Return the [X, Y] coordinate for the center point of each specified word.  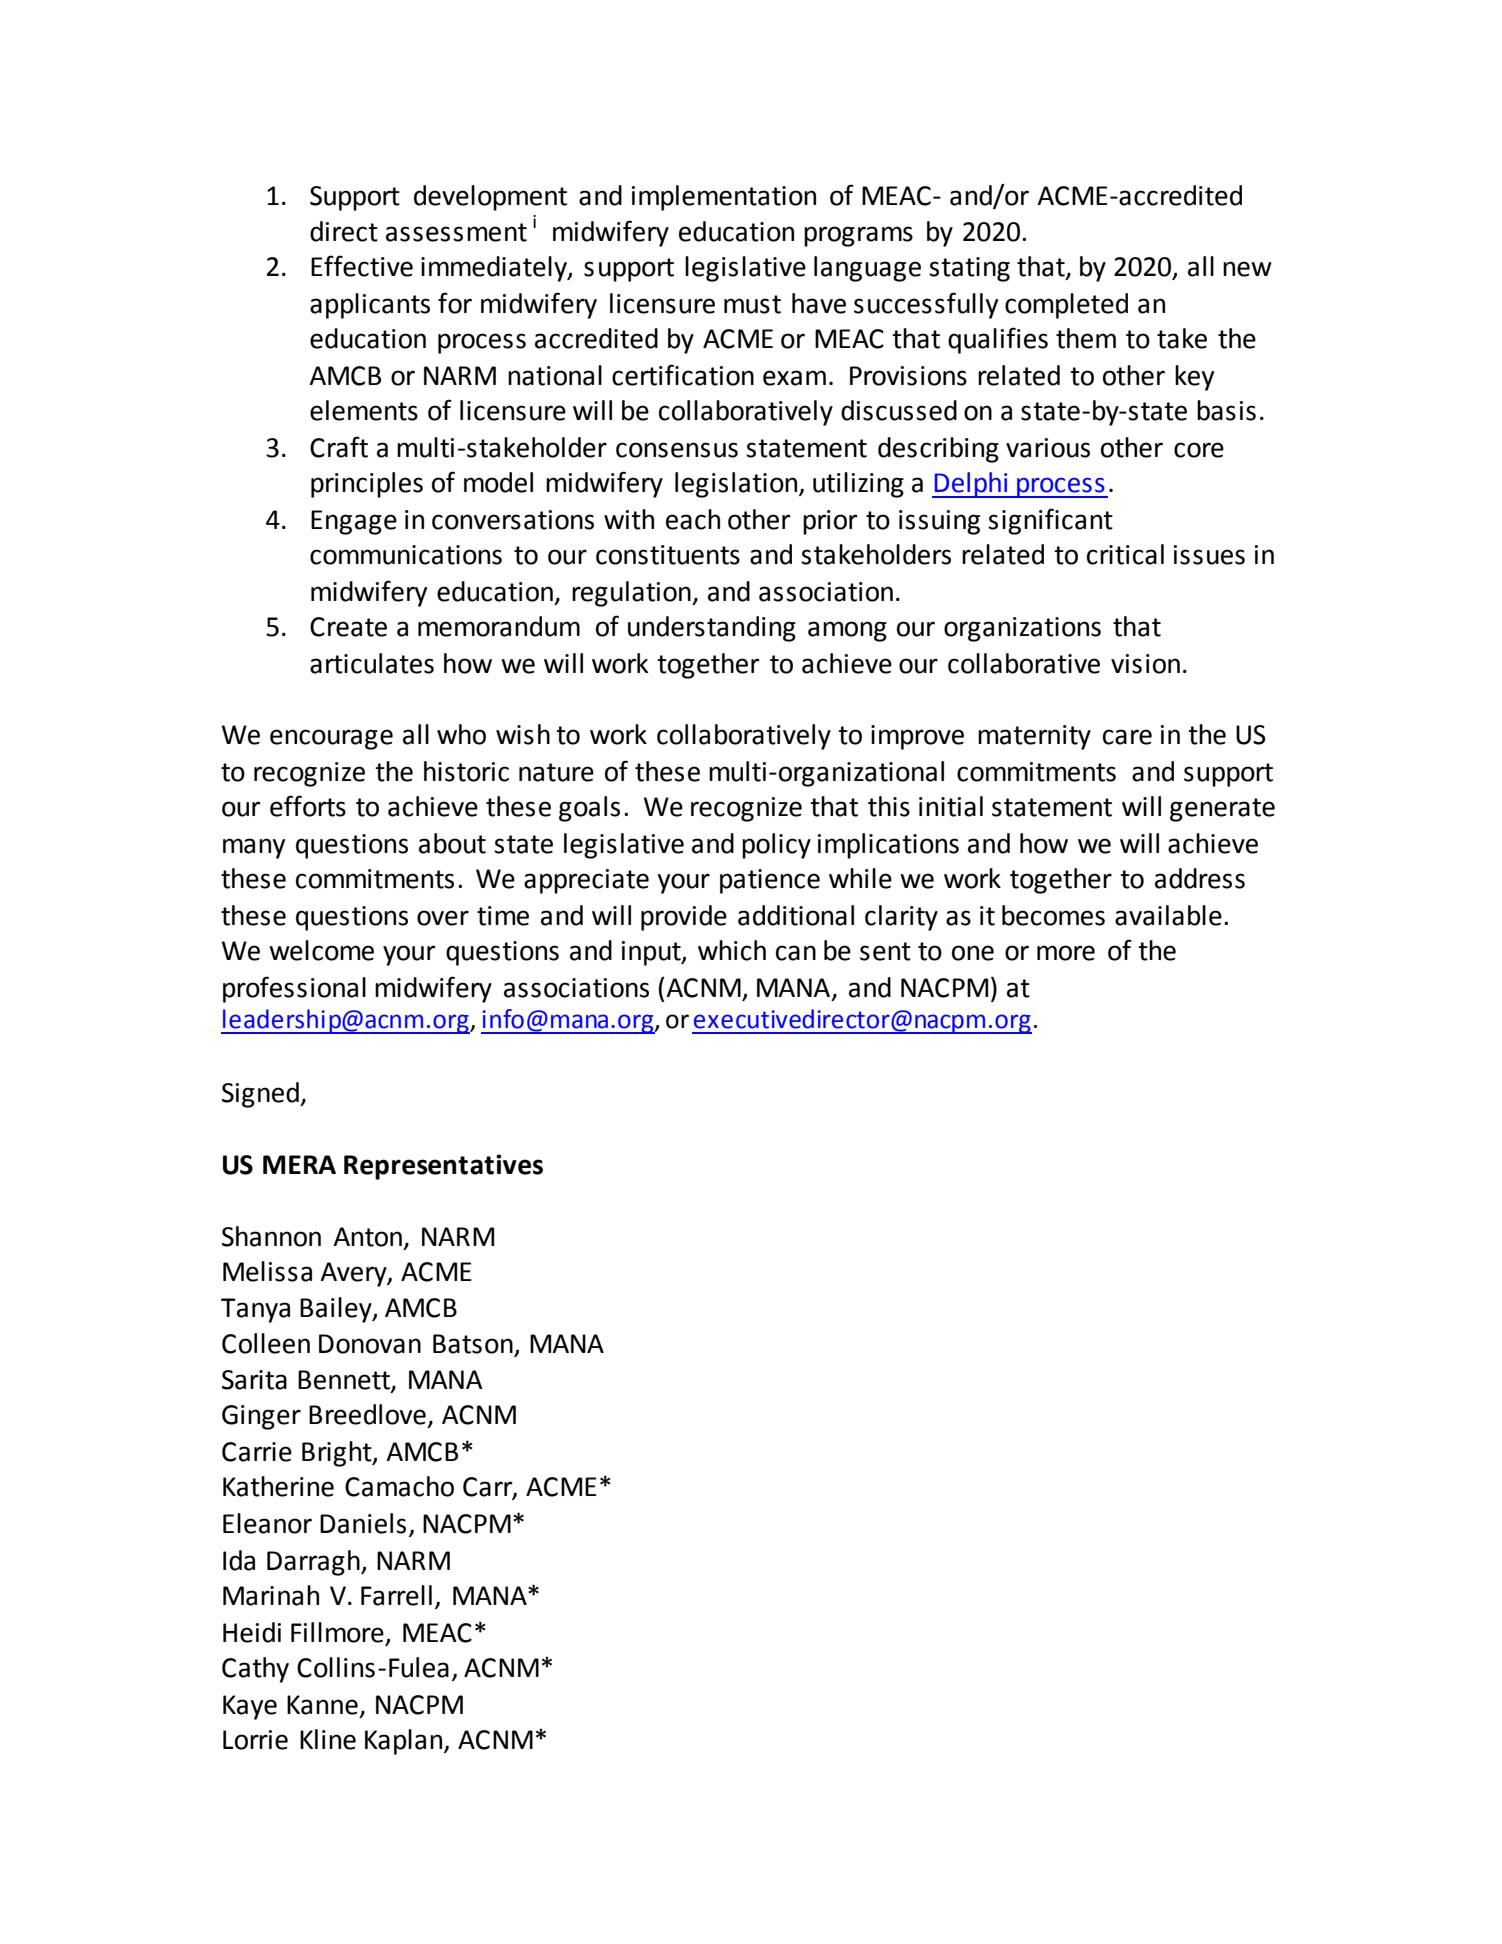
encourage [331, 739]
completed [1066, 306]
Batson [473, 1344]
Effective [362, 266]
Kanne [322, 1705]
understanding [712, 629]
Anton [367, 1237]
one [973, 953]
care [1127, 737]
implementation [724, 198]
